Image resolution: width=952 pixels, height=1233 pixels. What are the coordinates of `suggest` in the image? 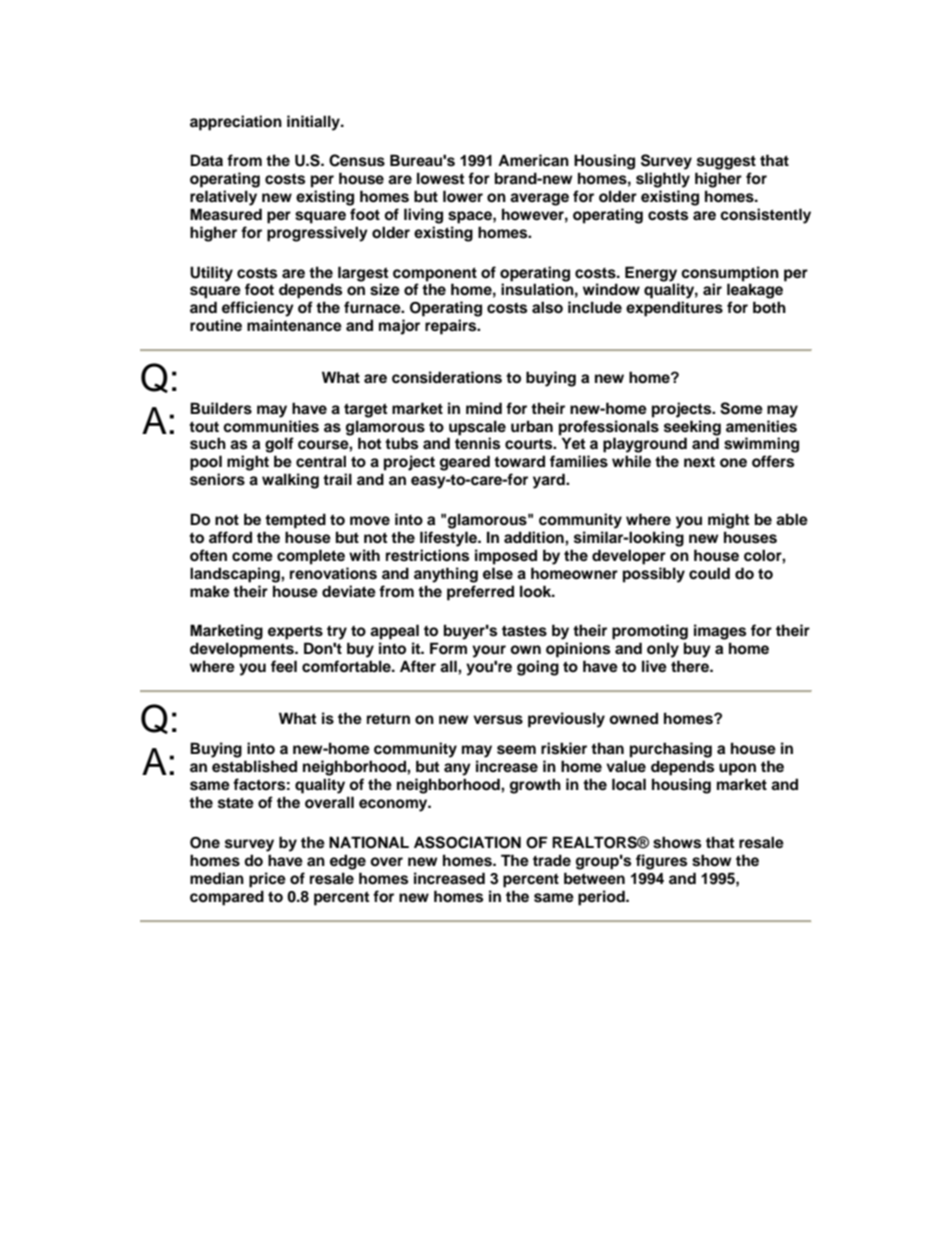 It's located at (726, 162).
